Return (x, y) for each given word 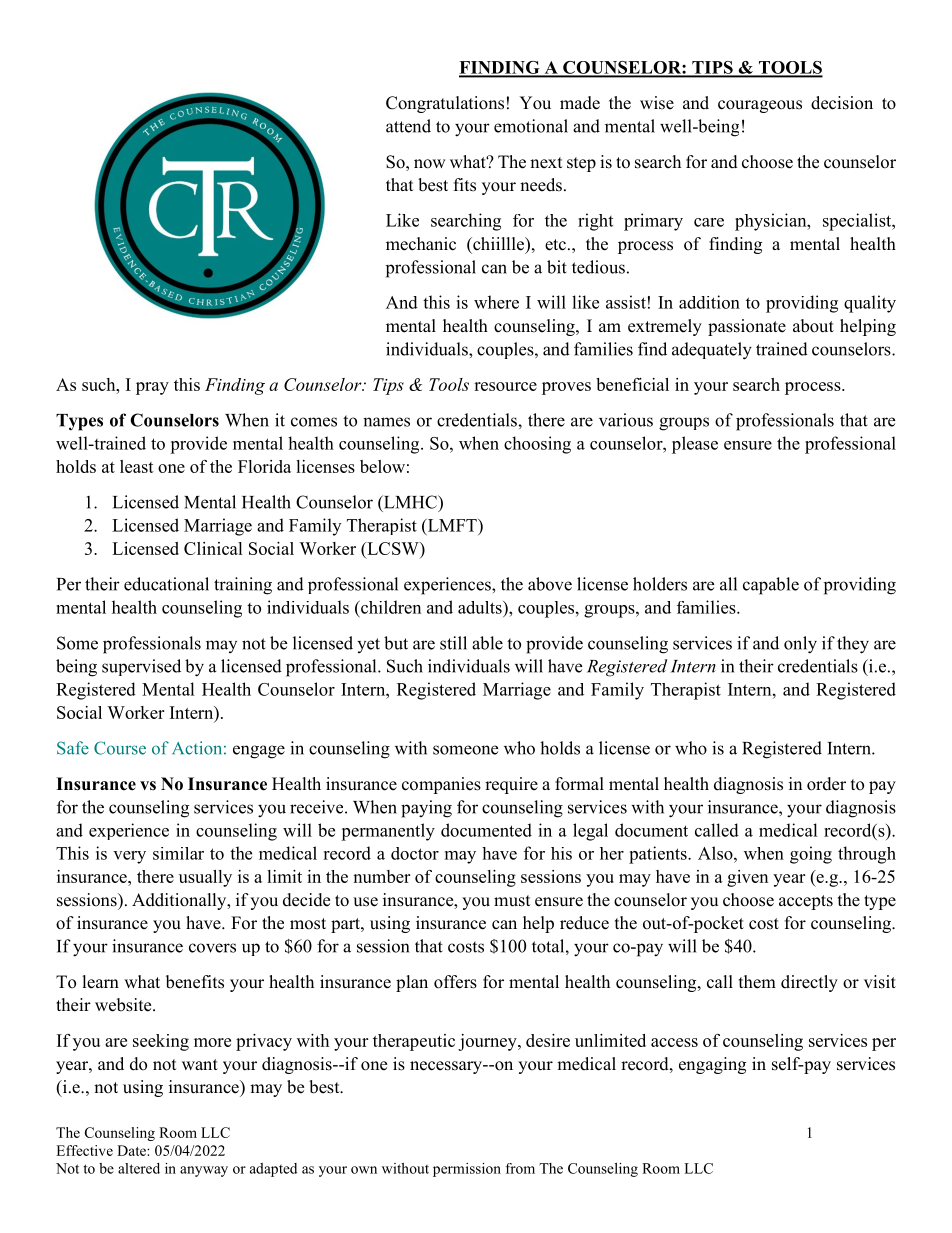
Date (132, 1150)
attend (408, 126)
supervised (141, 667)
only (800, 645)
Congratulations (445, 104)
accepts (806, 902)
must (512, 901)
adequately (712, 351)
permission (467, 1170)
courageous (760, 106)
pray (152, 388)
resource (505, 386)
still (453, 643)
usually (205, 878)
